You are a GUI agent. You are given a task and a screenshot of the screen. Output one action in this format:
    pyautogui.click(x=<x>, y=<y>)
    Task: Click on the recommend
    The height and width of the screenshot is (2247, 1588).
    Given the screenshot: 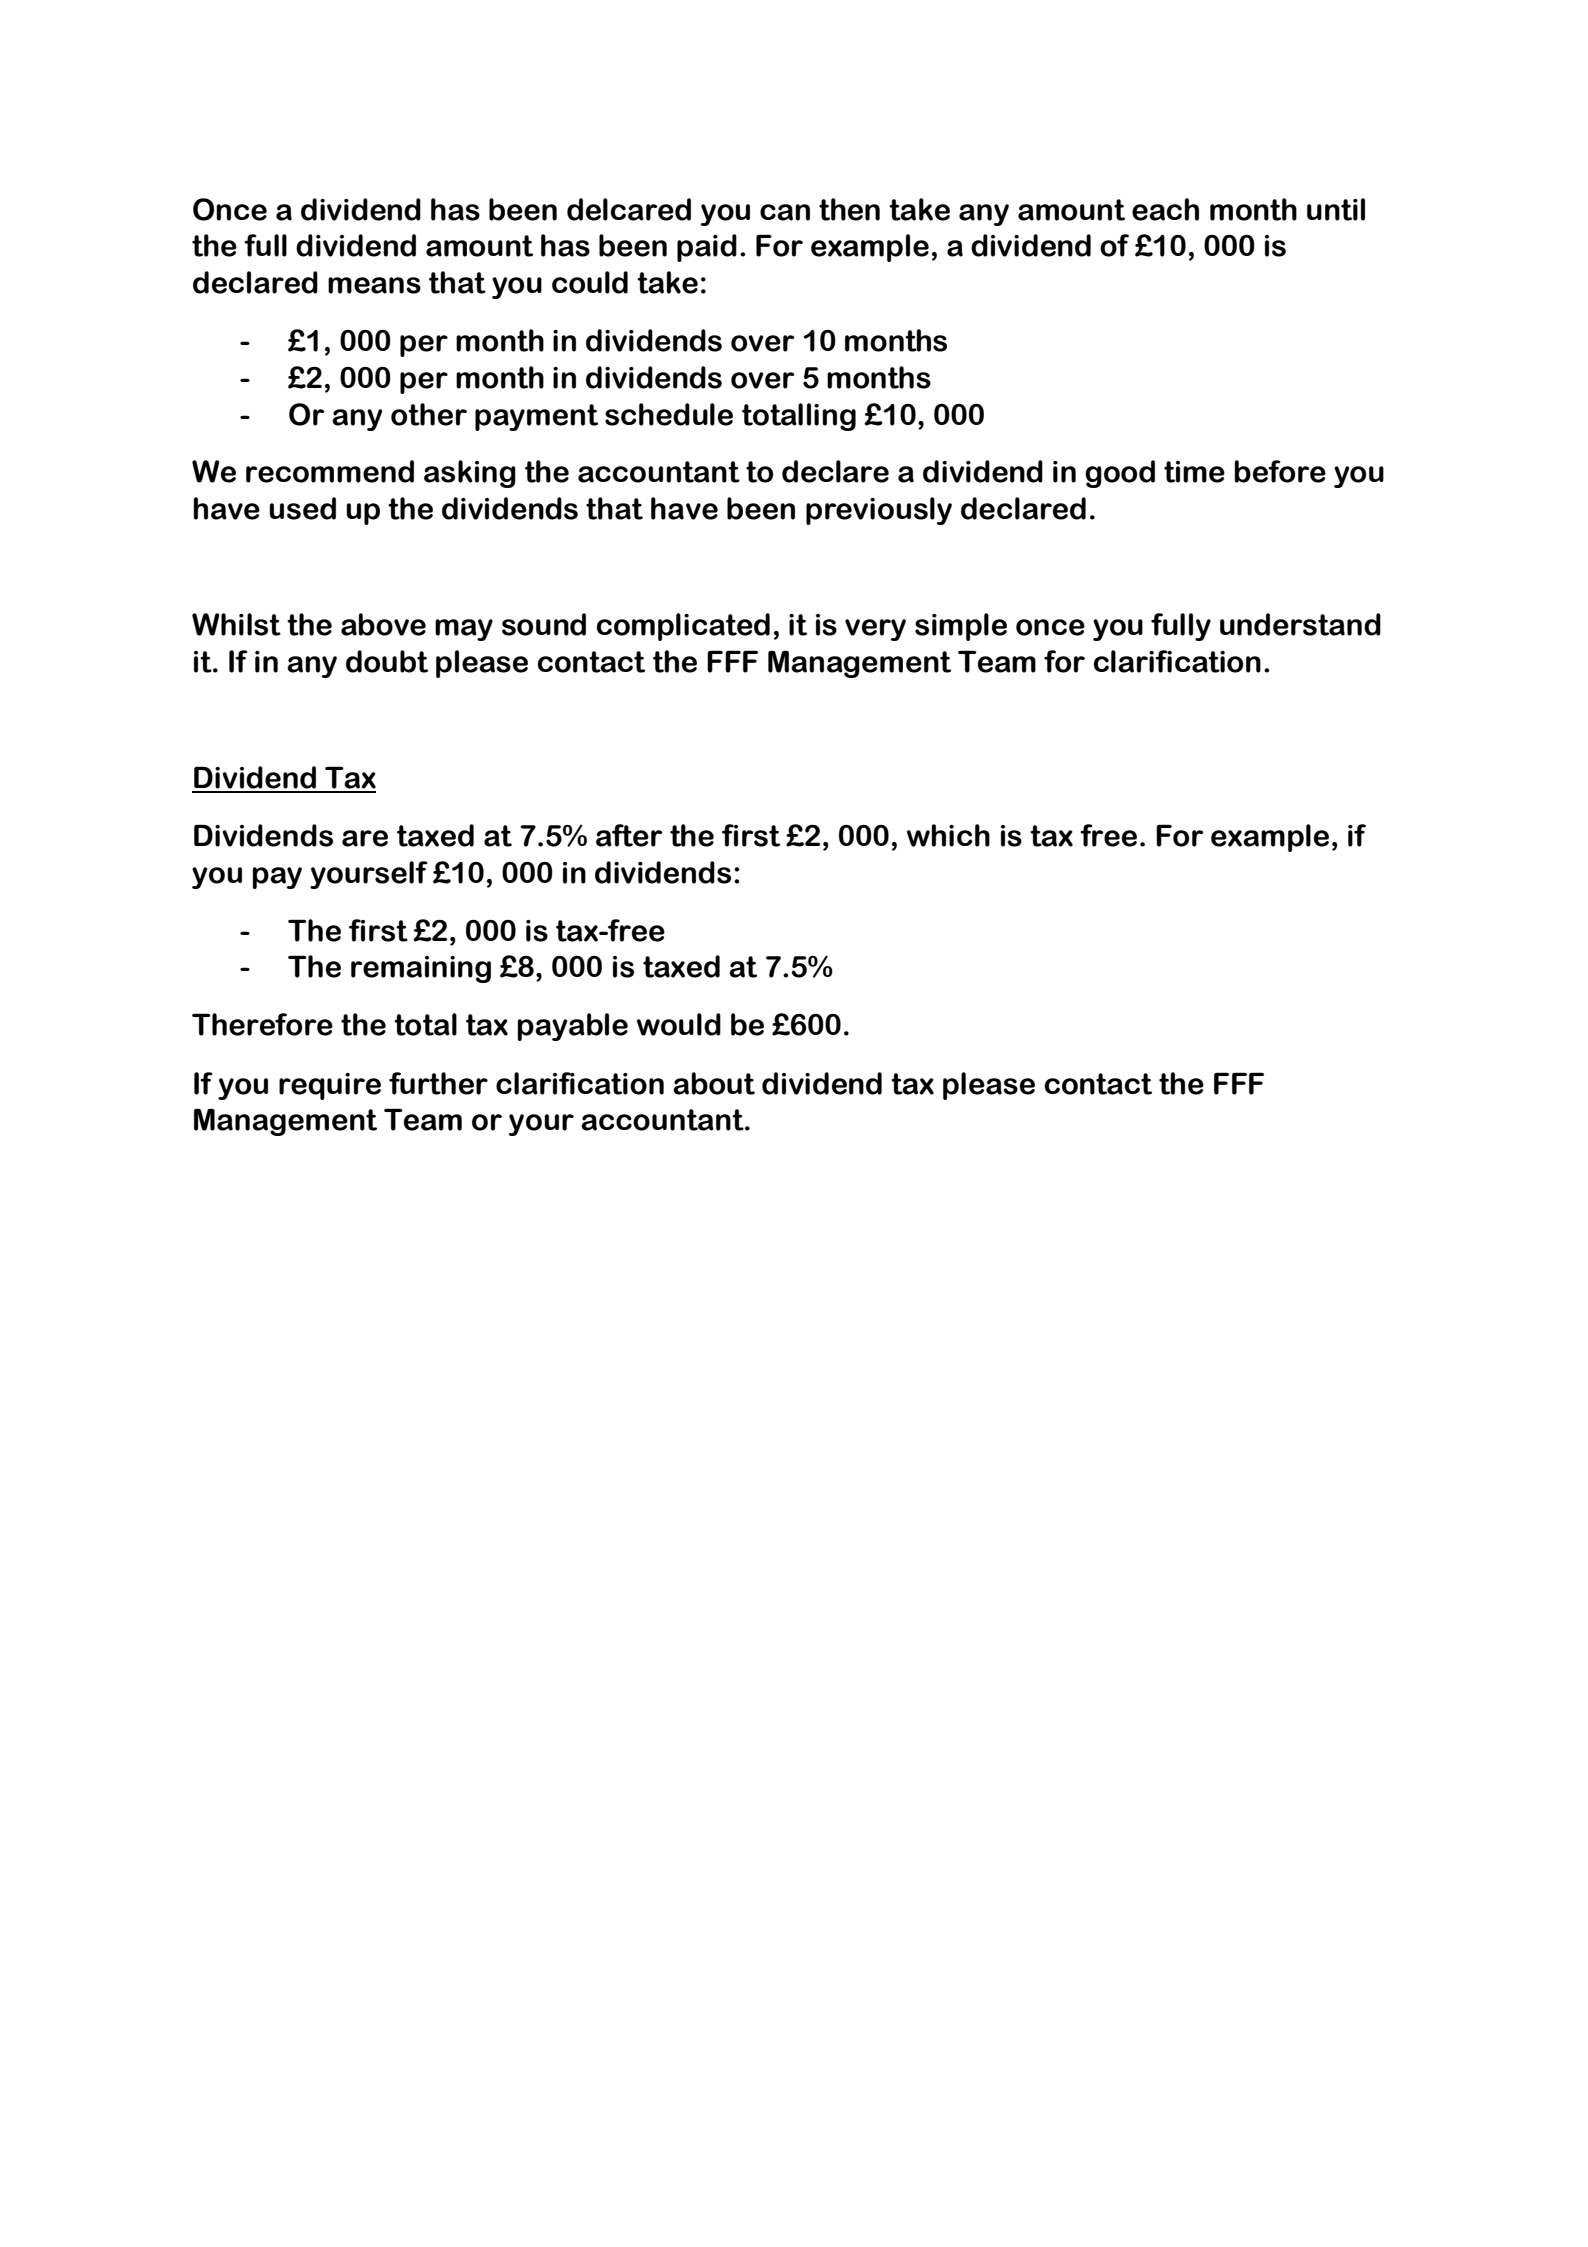 What is the action you would take?
    pyautogui.click(x=330, y=471)
